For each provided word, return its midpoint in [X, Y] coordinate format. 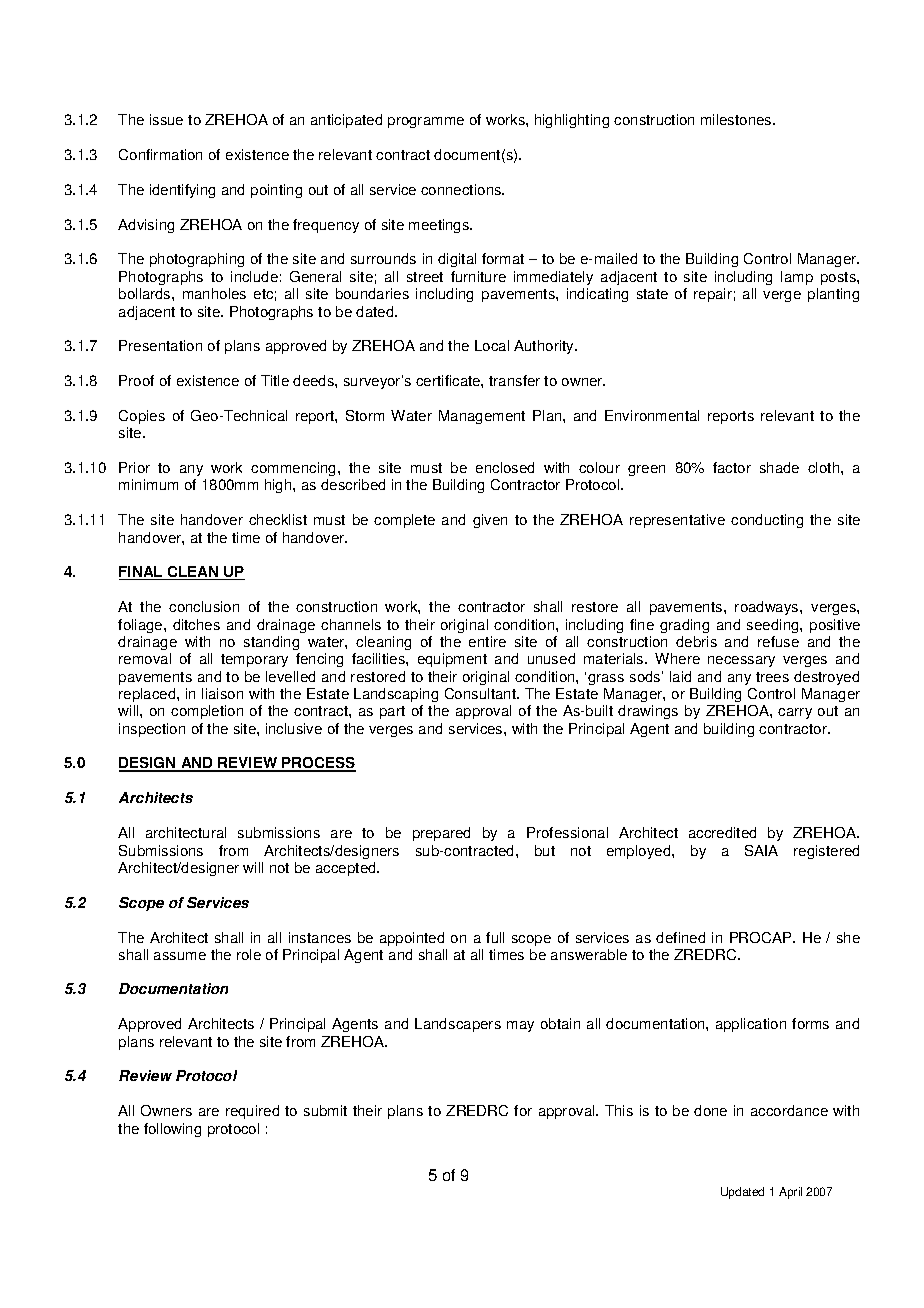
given [490, 521]
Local [492, 345]
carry [795, 713]
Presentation [160, 345]
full [495, 937]
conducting [767, 521]
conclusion [204, 606]
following [172, 1130]
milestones [737, 119]
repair [713, 295]
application [751, 1025]
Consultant [481, 693]
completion [207, 712]
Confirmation [160, 154]
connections [462, 189]
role [249, 954]
